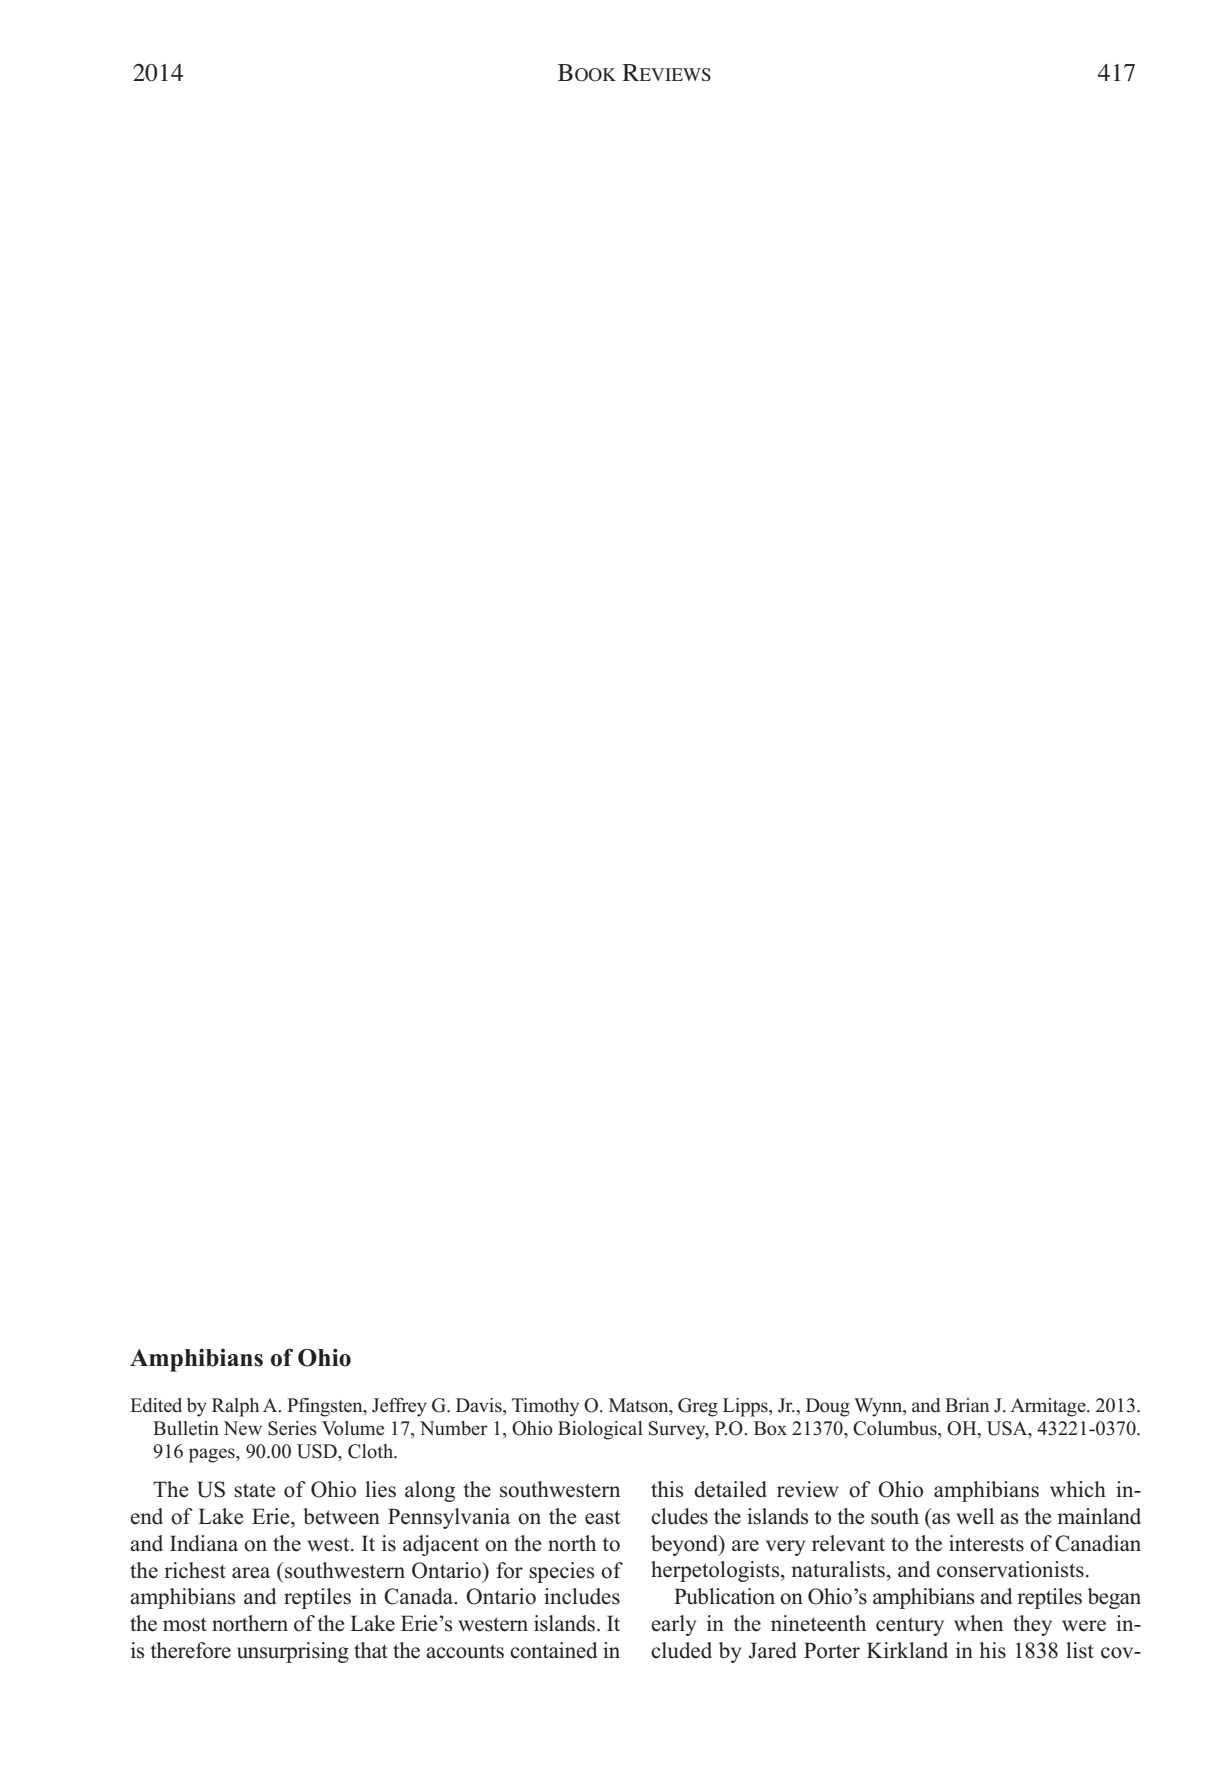  What do you see at coordinates (667, 1489) in the document?
I see `this` at bounding box center [667, 1489].
